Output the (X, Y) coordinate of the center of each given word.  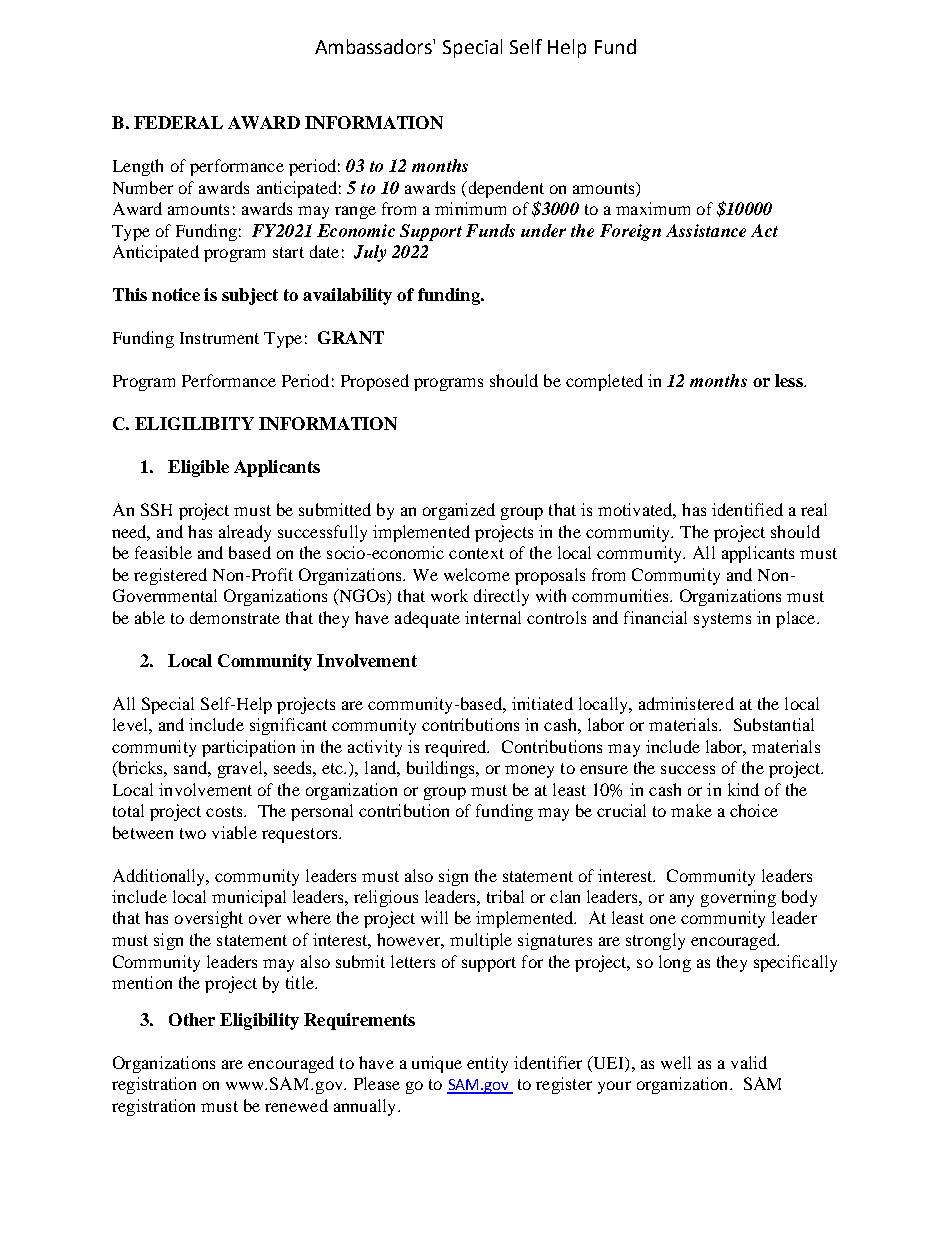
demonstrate (235, 617)
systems (722, 620)
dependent (505, 189)
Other (192, 1019)
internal (493, 617)
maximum (653, 208)
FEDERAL (178, 122)
